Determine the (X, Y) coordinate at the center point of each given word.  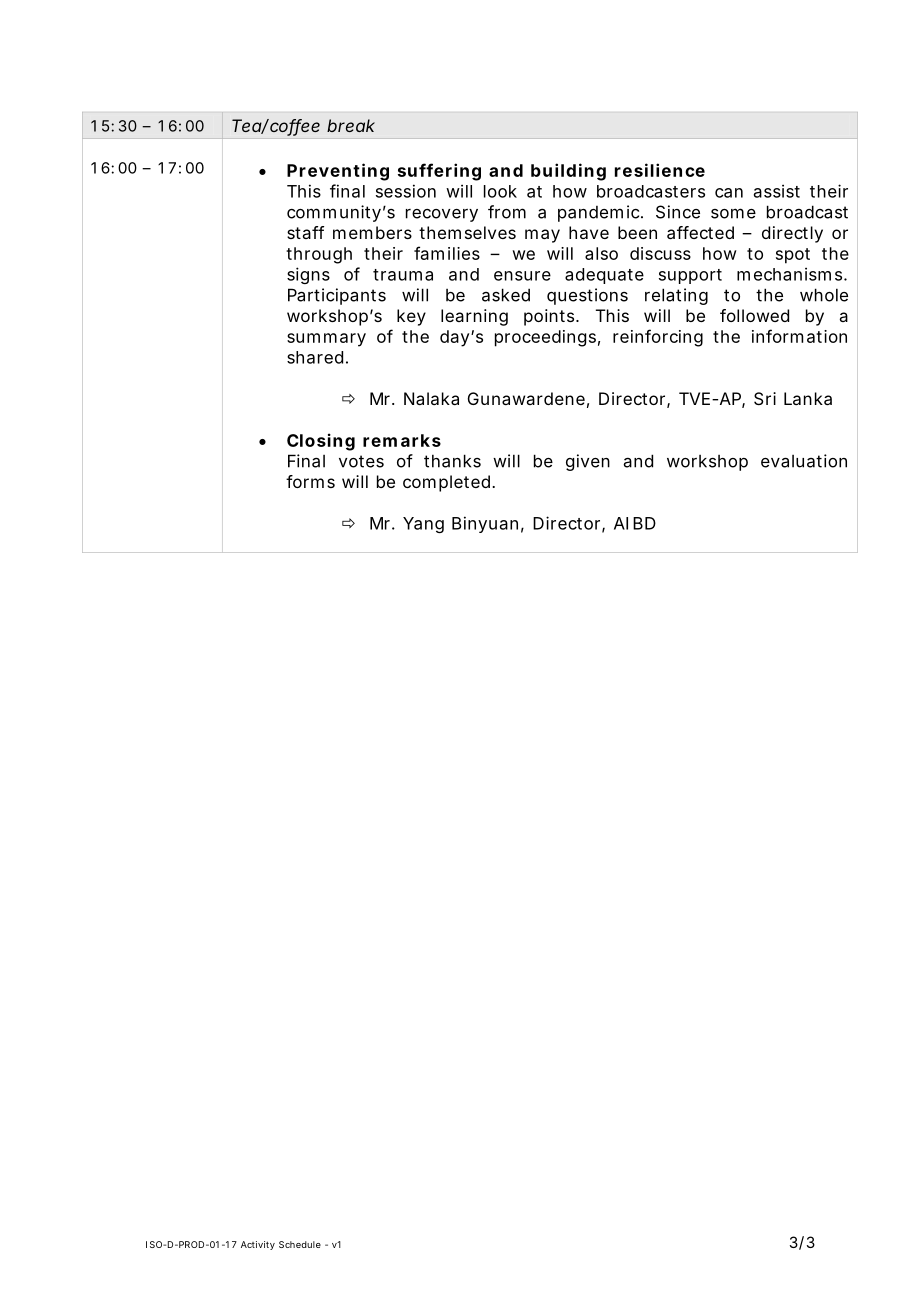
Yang (423, 525)
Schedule (300, 1244)
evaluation (804, 461)
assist (777, 191)
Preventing (338, 172)
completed (446, 483)
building (568, 172)
